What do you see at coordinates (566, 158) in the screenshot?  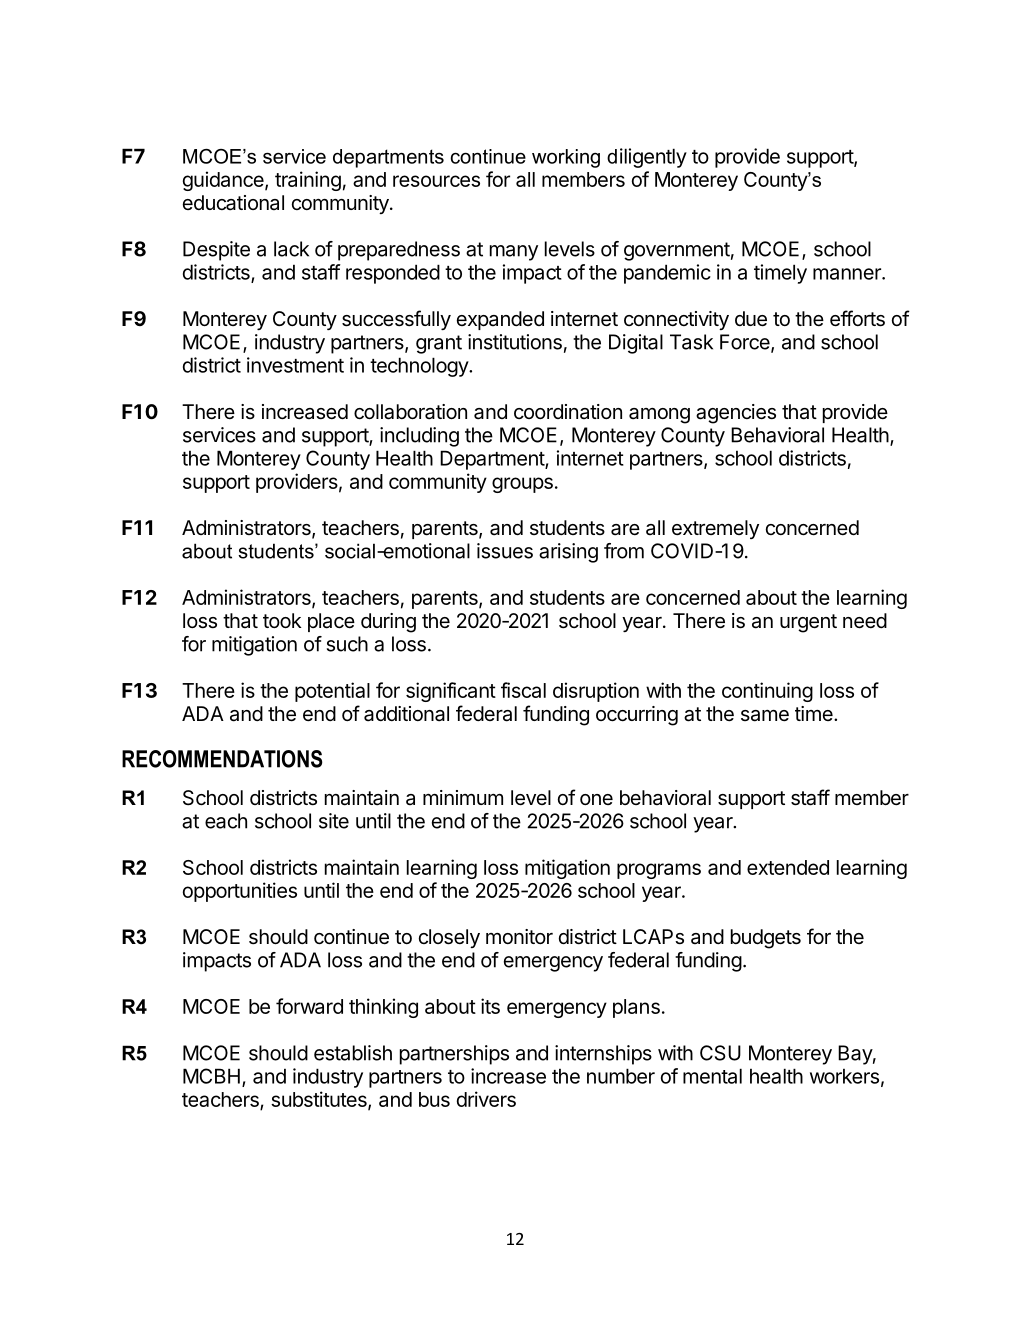 I see `working` at bounding box center [566, 158].
